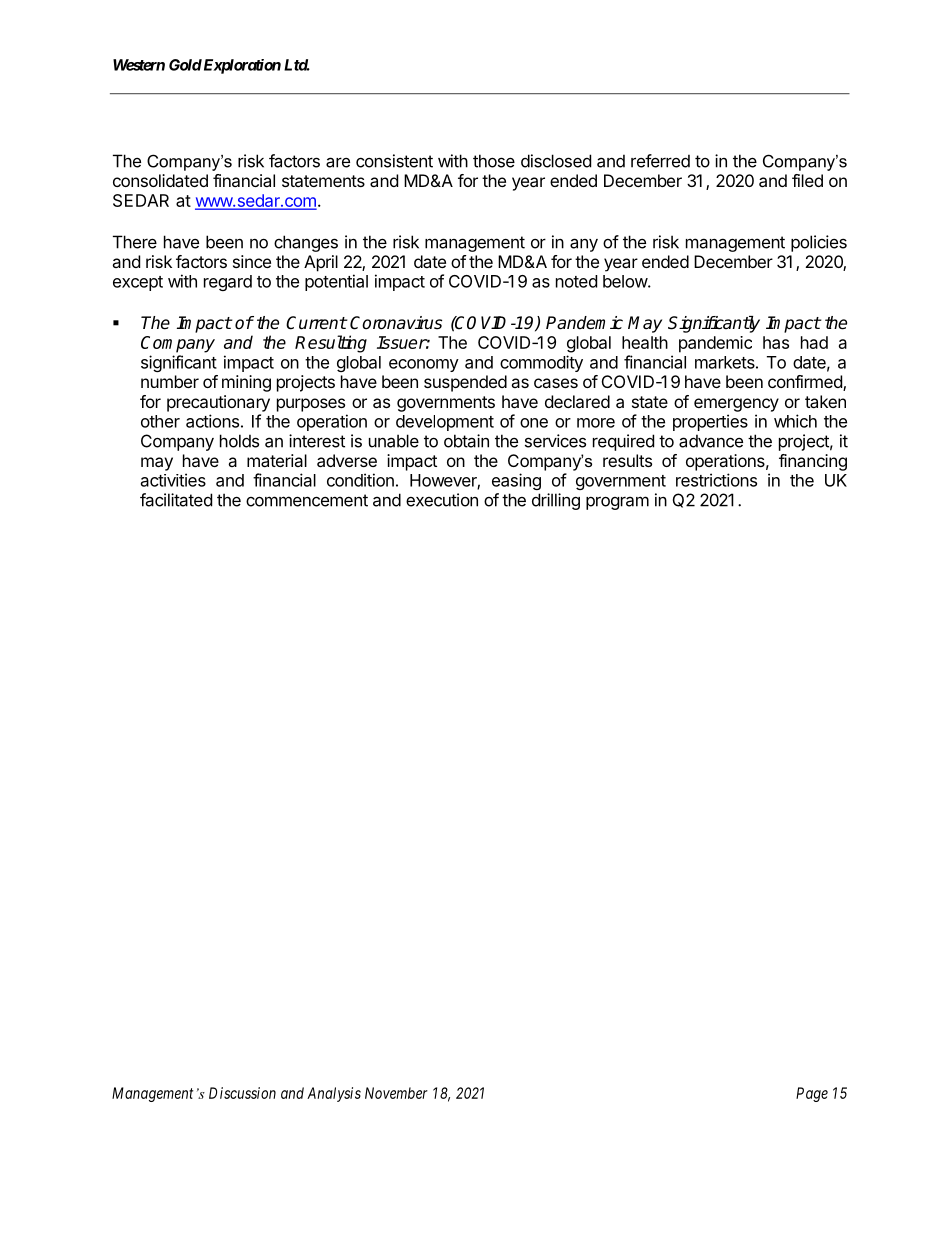 The image size is (952, 1233). I want to click on referred, so click(660, 161).
